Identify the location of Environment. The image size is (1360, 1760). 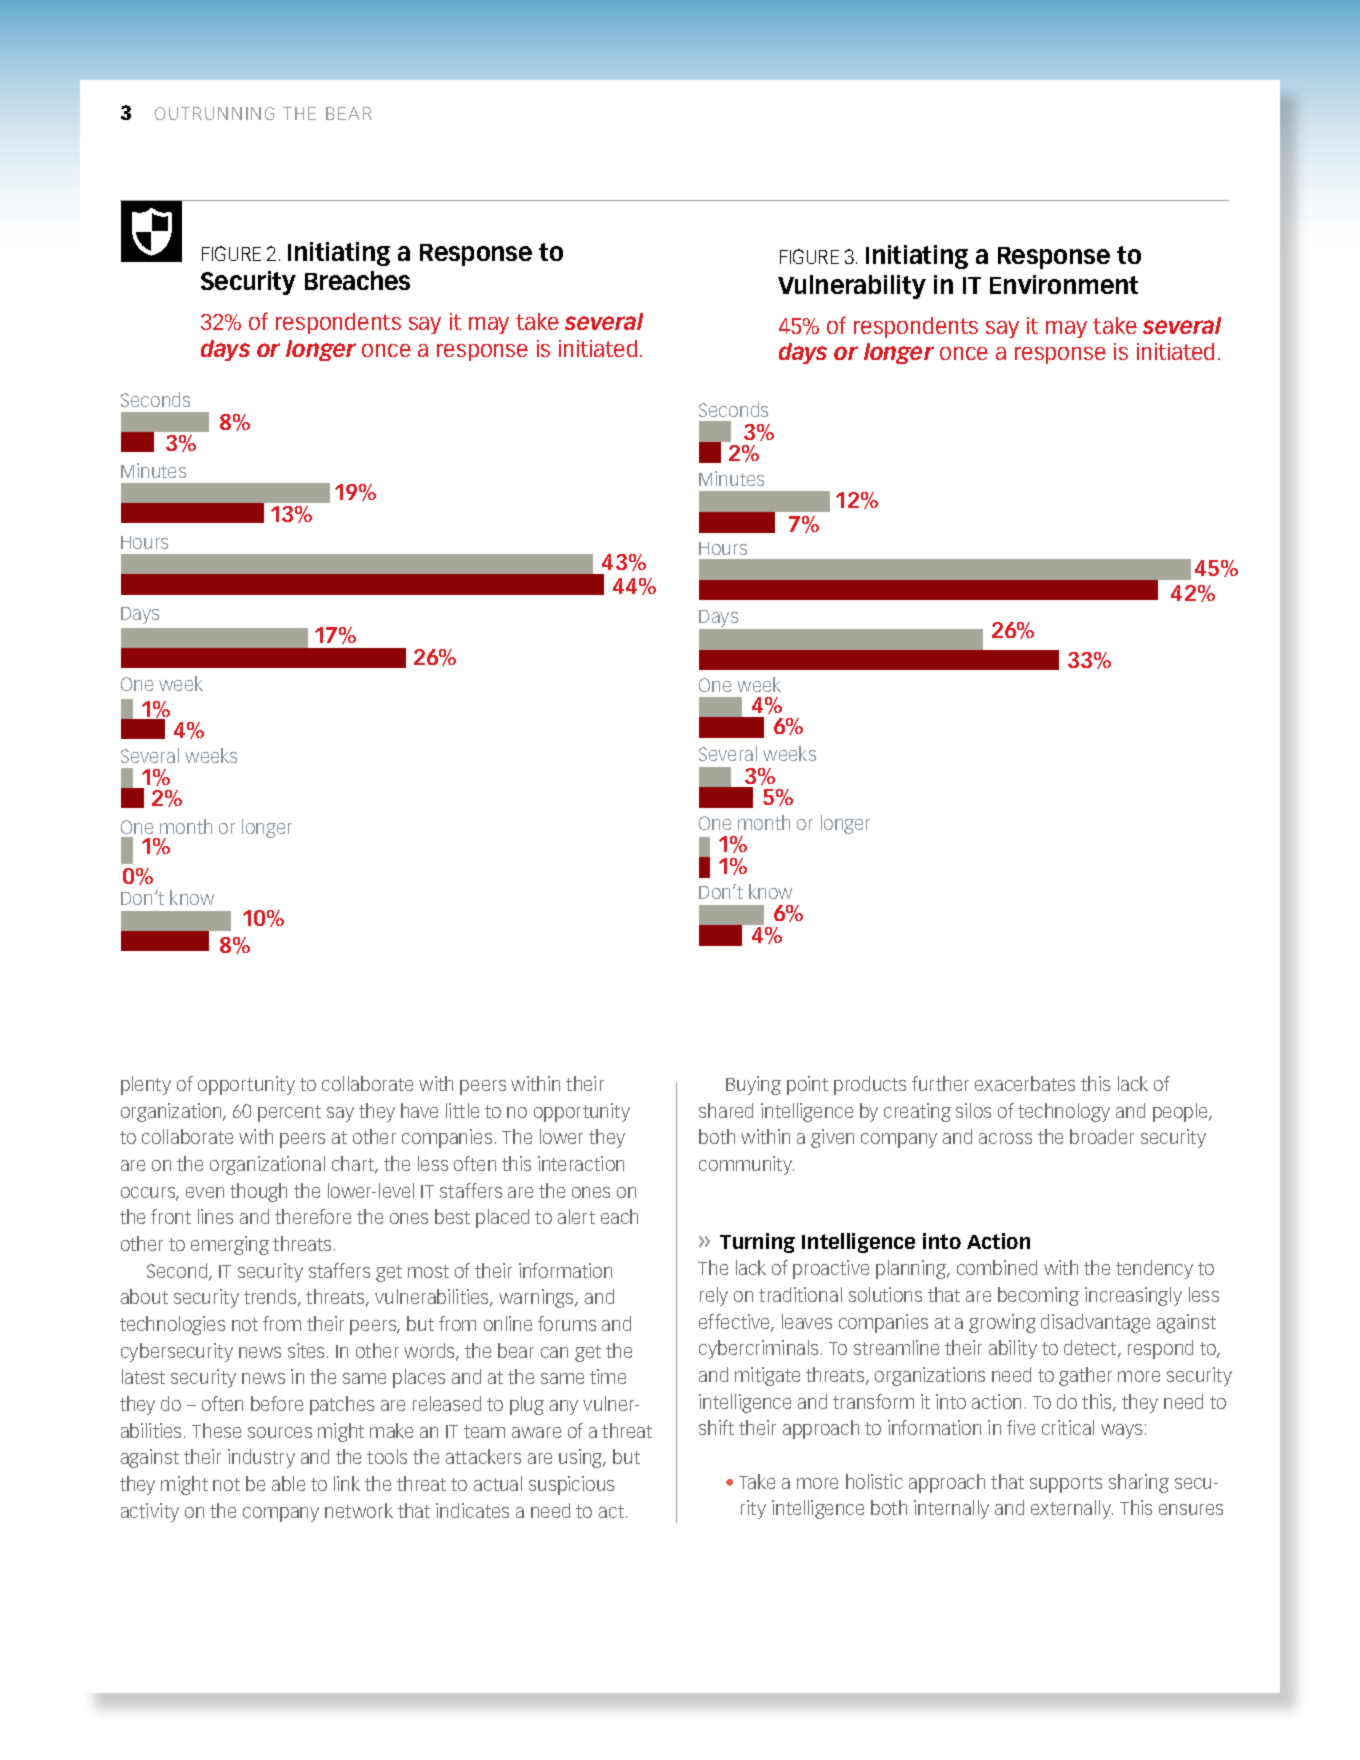
(1064, 284).
